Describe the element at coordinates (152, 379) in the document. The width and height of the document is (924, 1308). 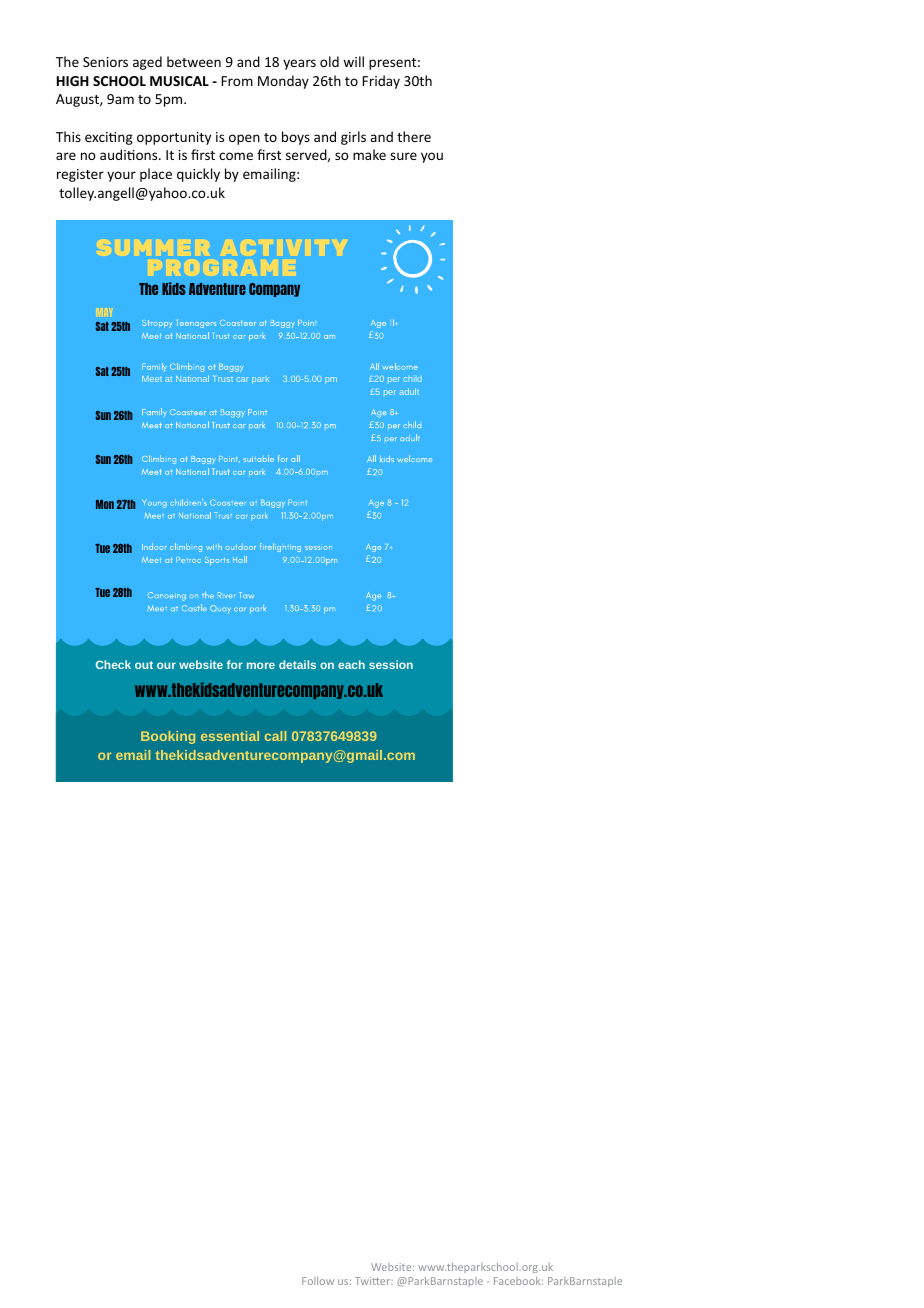
I see `Meet` at that location.
